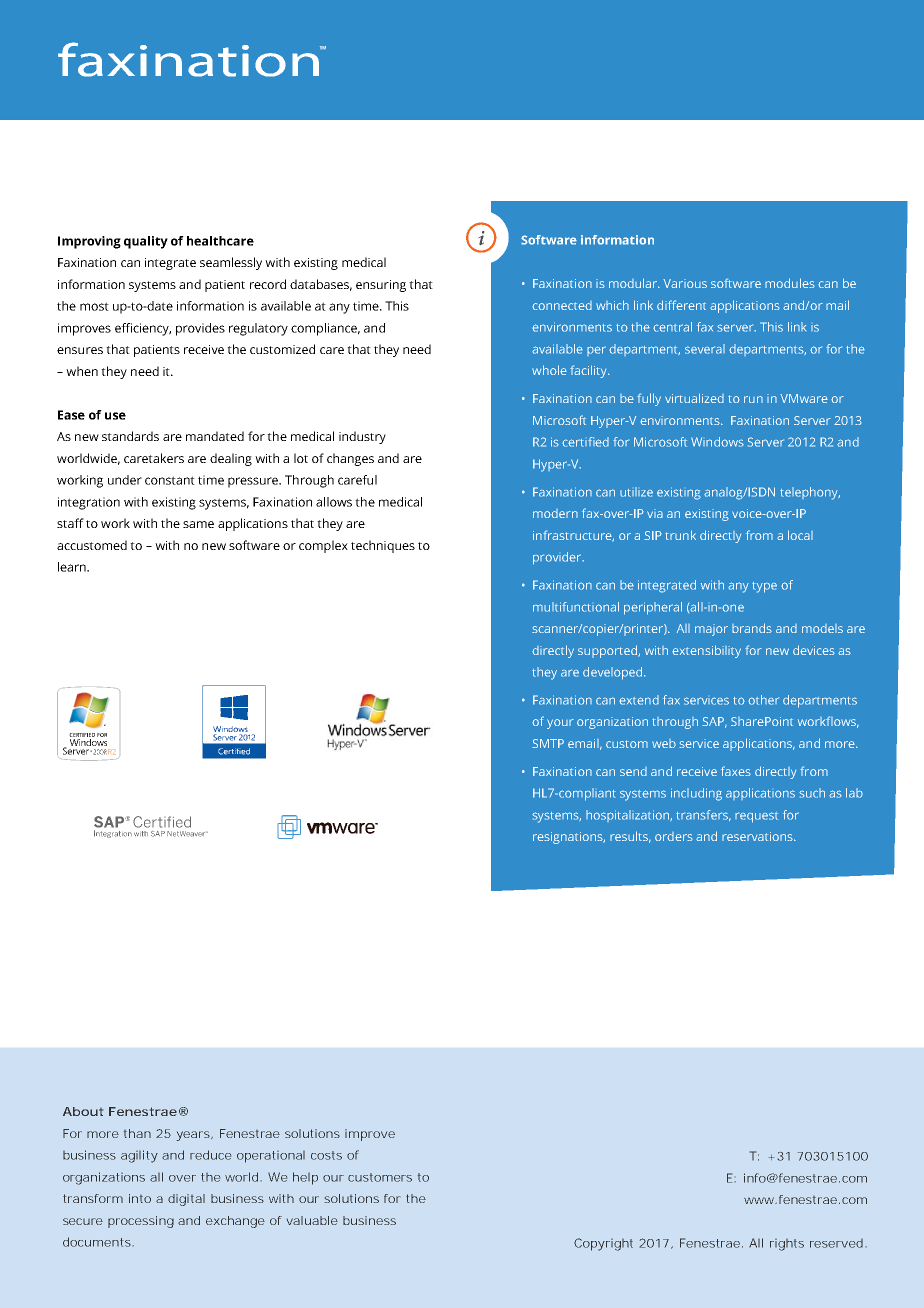  Describe the element at coordinates (381, 286) in the screenshot. I see `ensuring` at that location.
